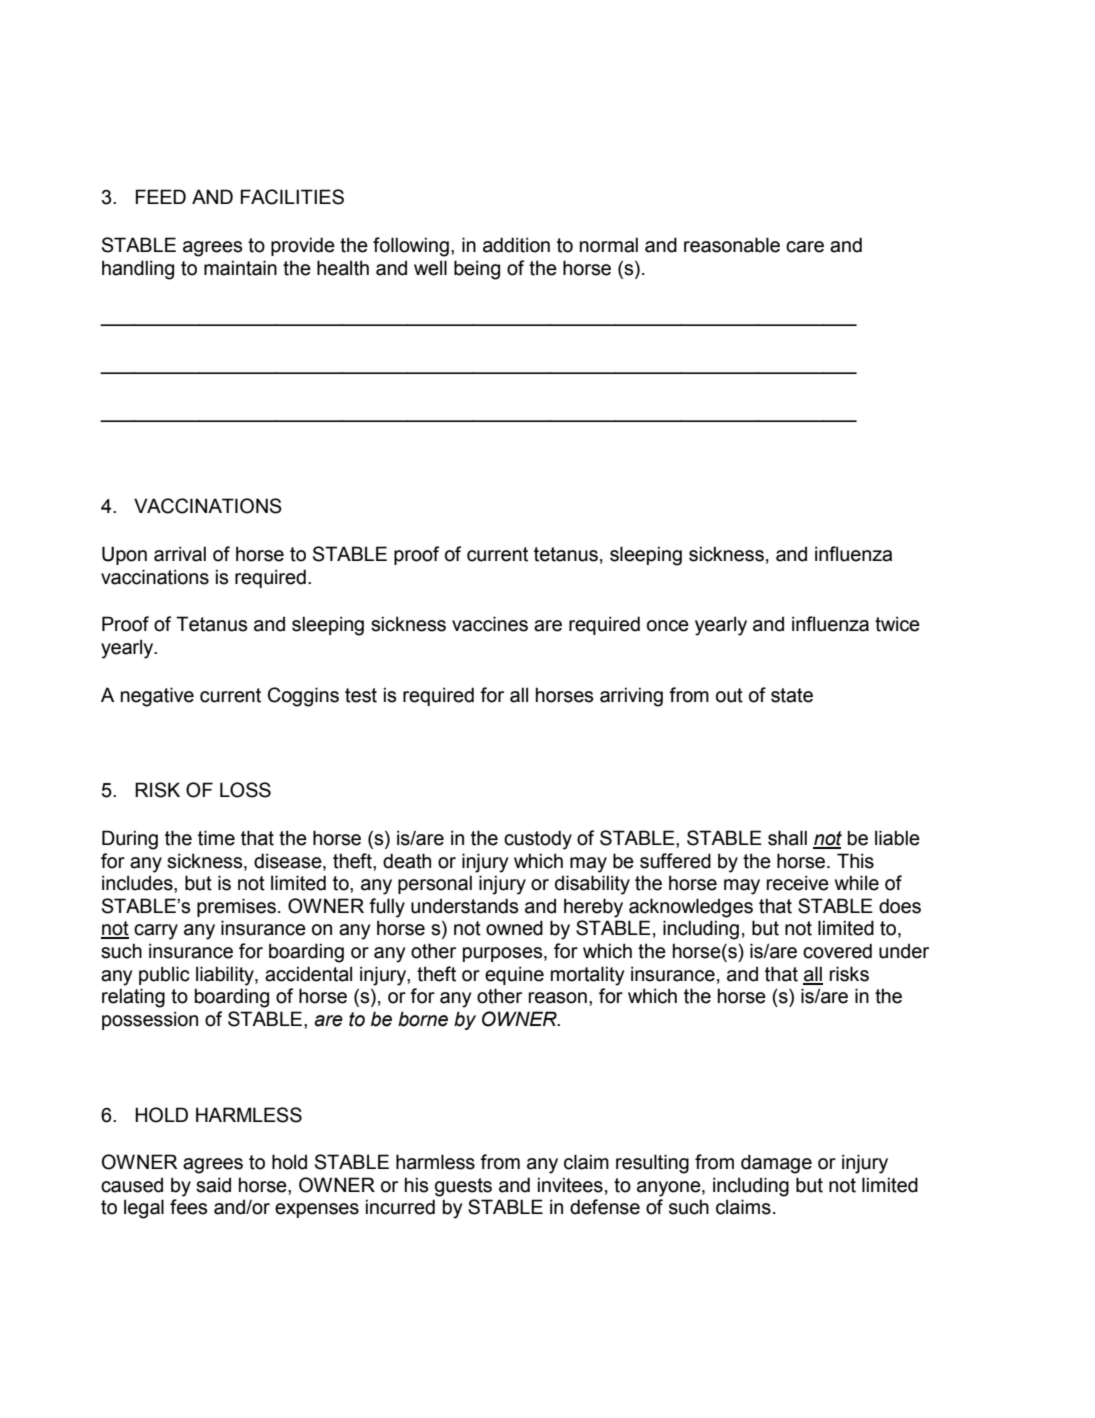 This screenshot has height=1418, width=1095. Describe the element at coordinates (514, 928) in the screenshot. I see `owned` at that location.
